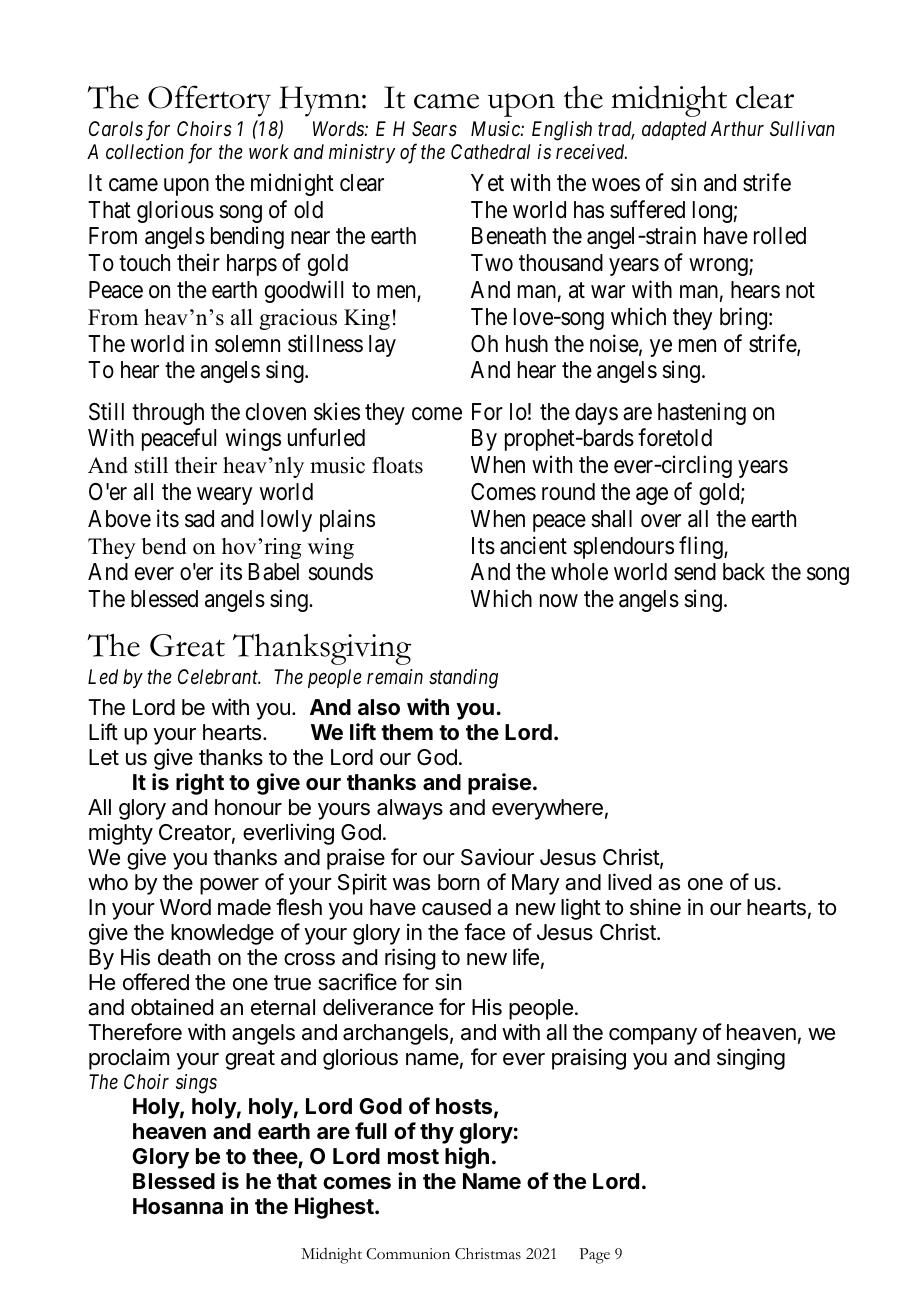 This document has width=924, height=1308. What do you see at coordinates (463, 679) in the document?
I see `standing` at bounding box center [463, 679].
